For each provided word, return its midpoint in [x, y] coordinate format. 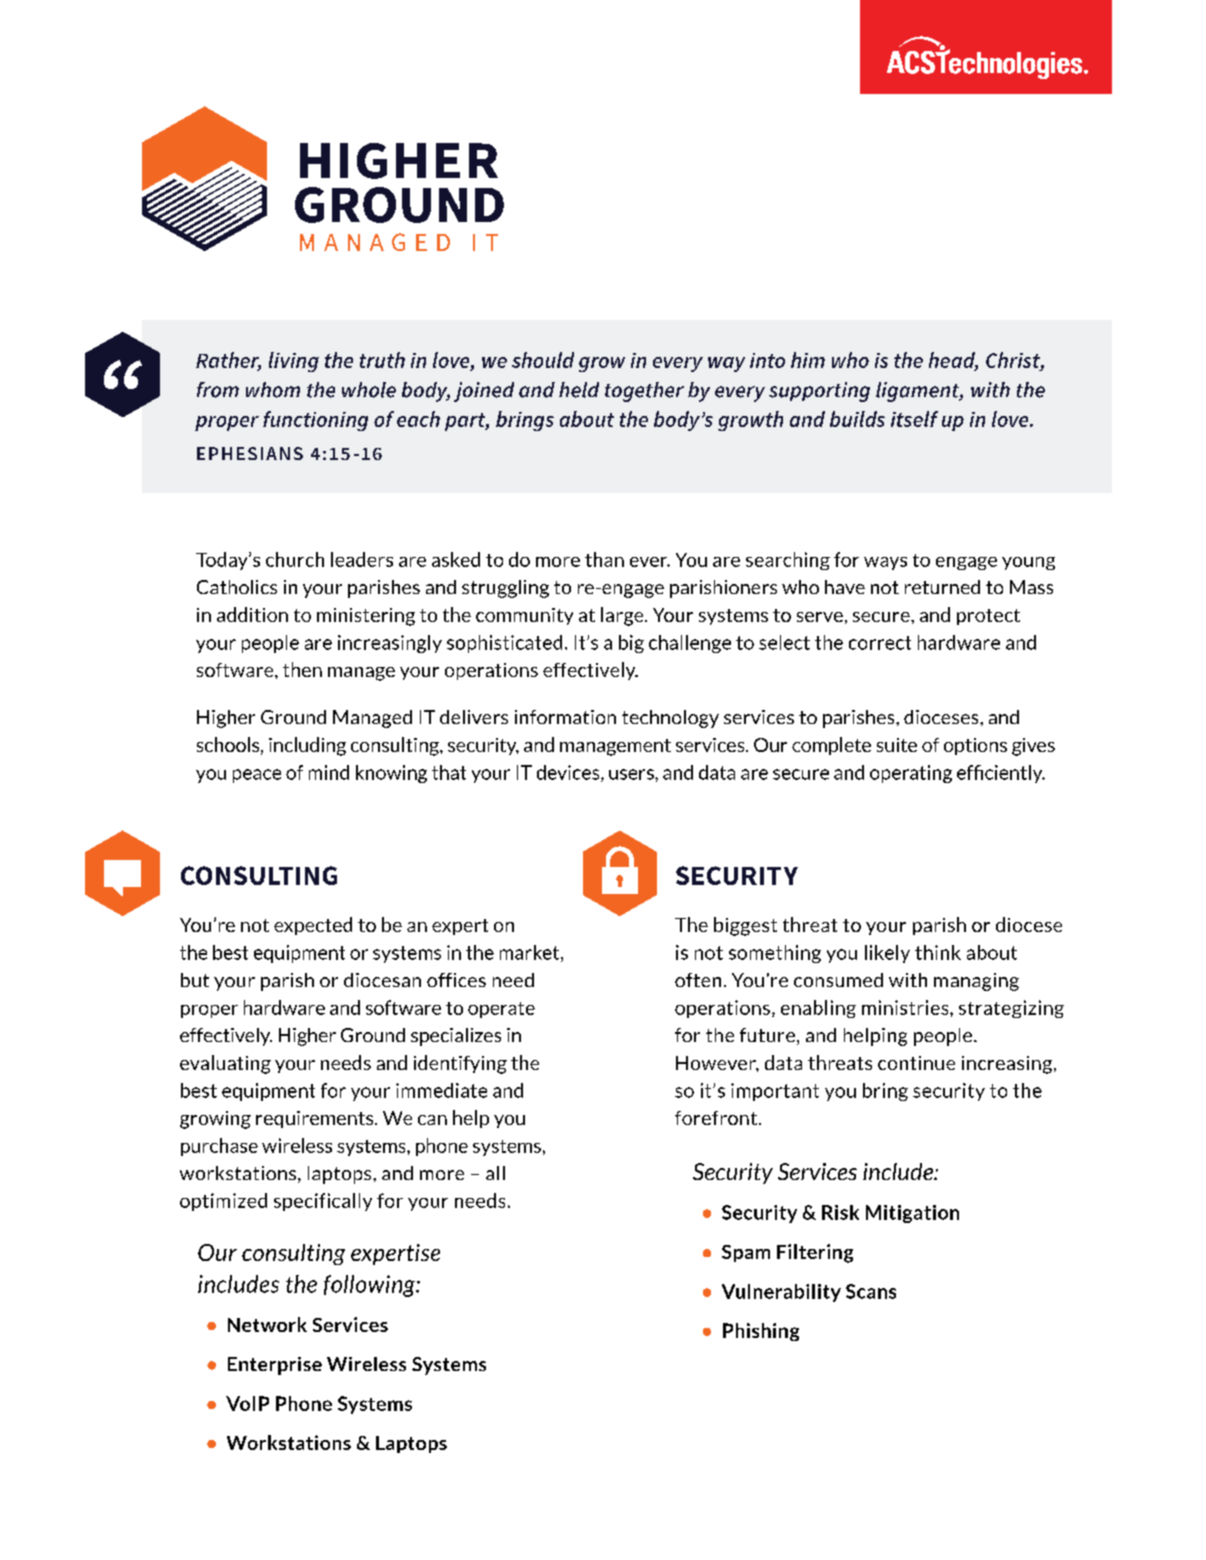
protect [988, 617]
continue [916, 1063]
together [644, 392]
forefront [717, 1118]
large [623, 616]
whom [273, 390]
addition [252, 614]
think [938, 952]
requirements [316, 1119]
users [632, 774]
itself [914, 419]
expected [313, 926]
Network [267, 1324]
